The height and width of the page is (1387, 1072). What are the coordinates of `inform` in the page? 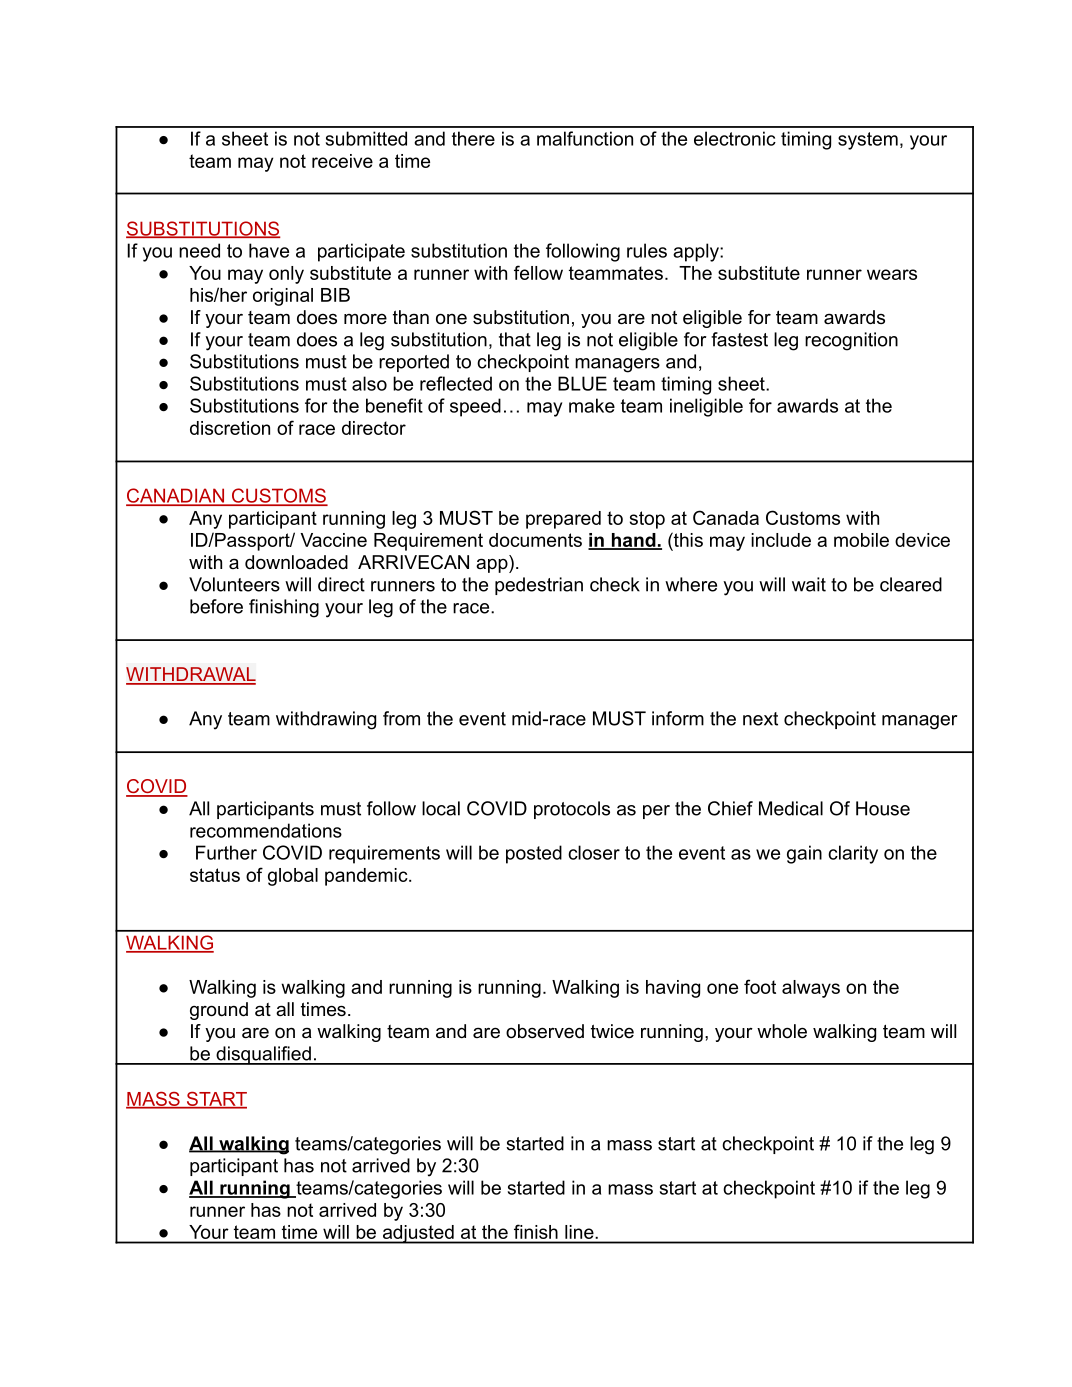 It's located at (678, 718).
